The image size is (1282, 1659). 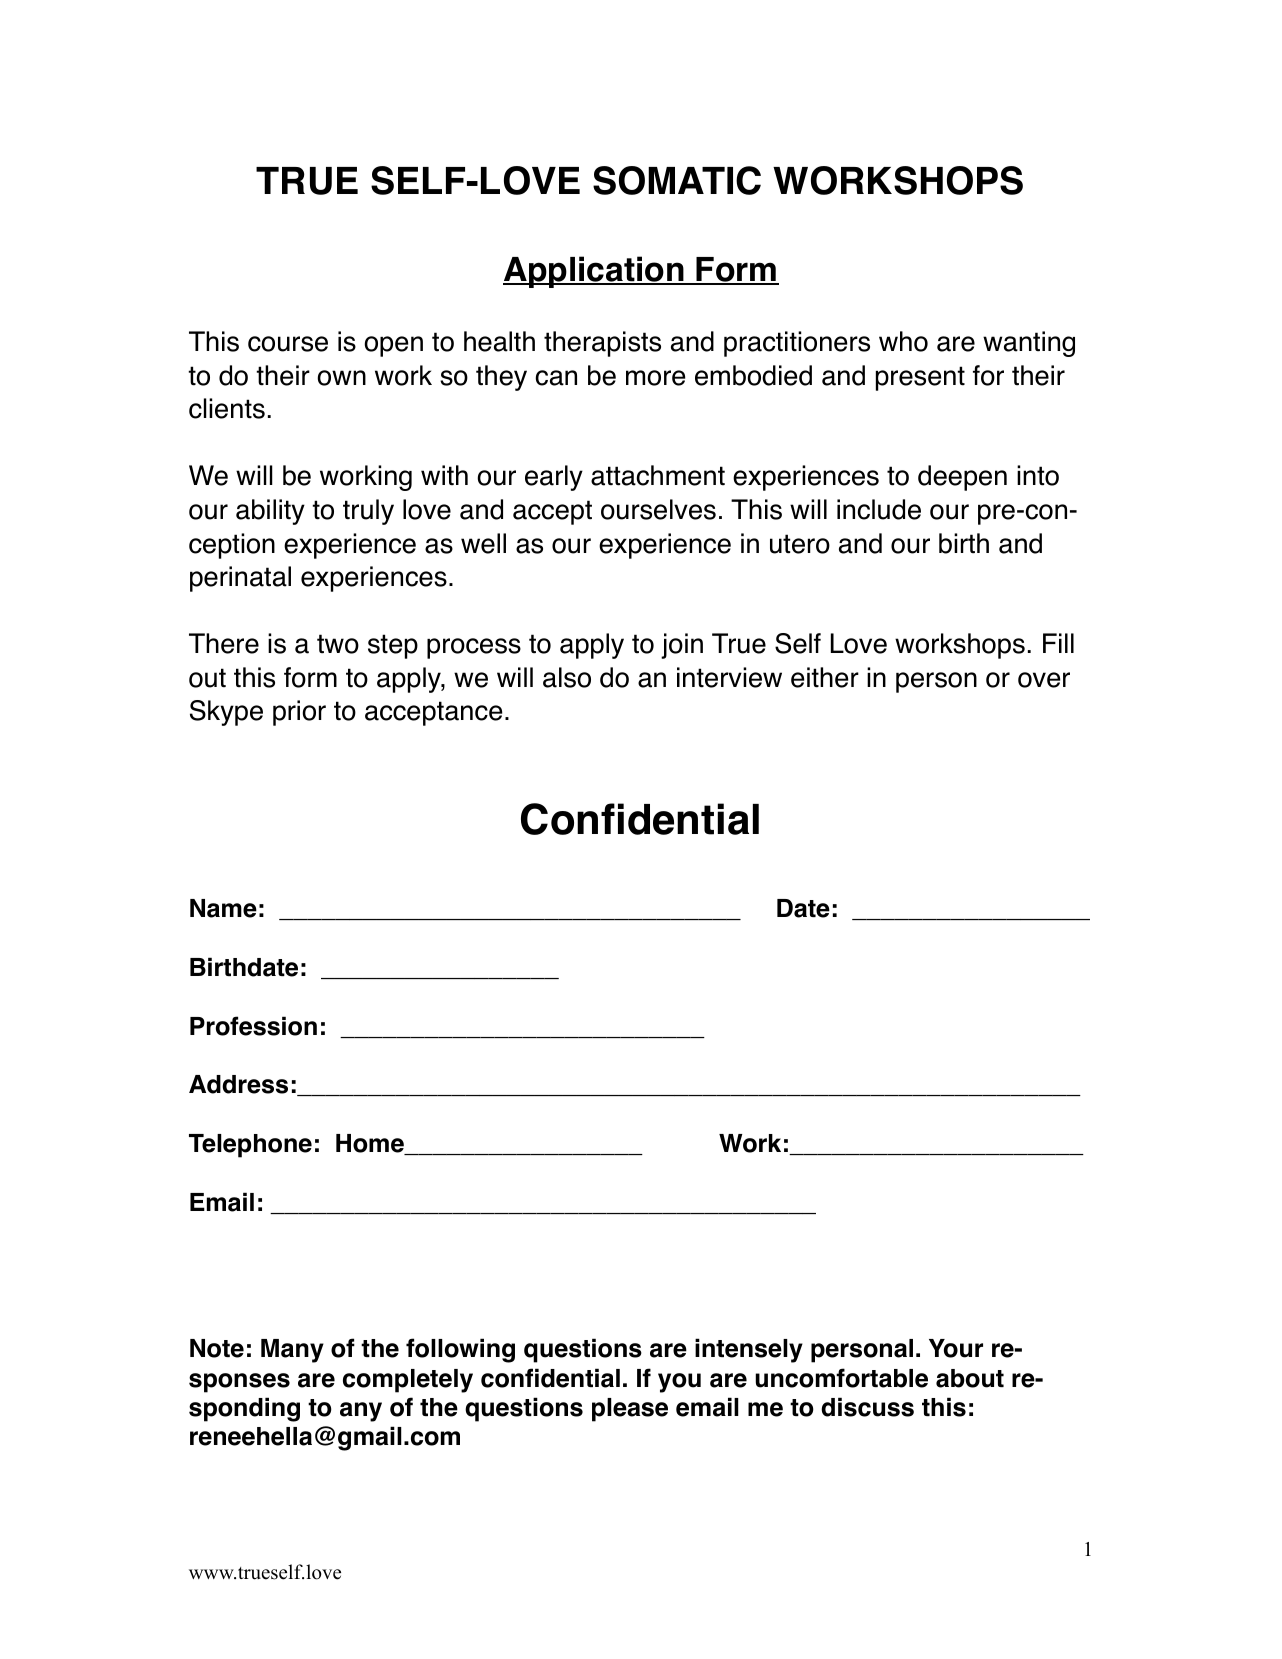 What do you see at coordinates (970, 1378) in the document?
I see `about` at bounding box center [970, 1378].
